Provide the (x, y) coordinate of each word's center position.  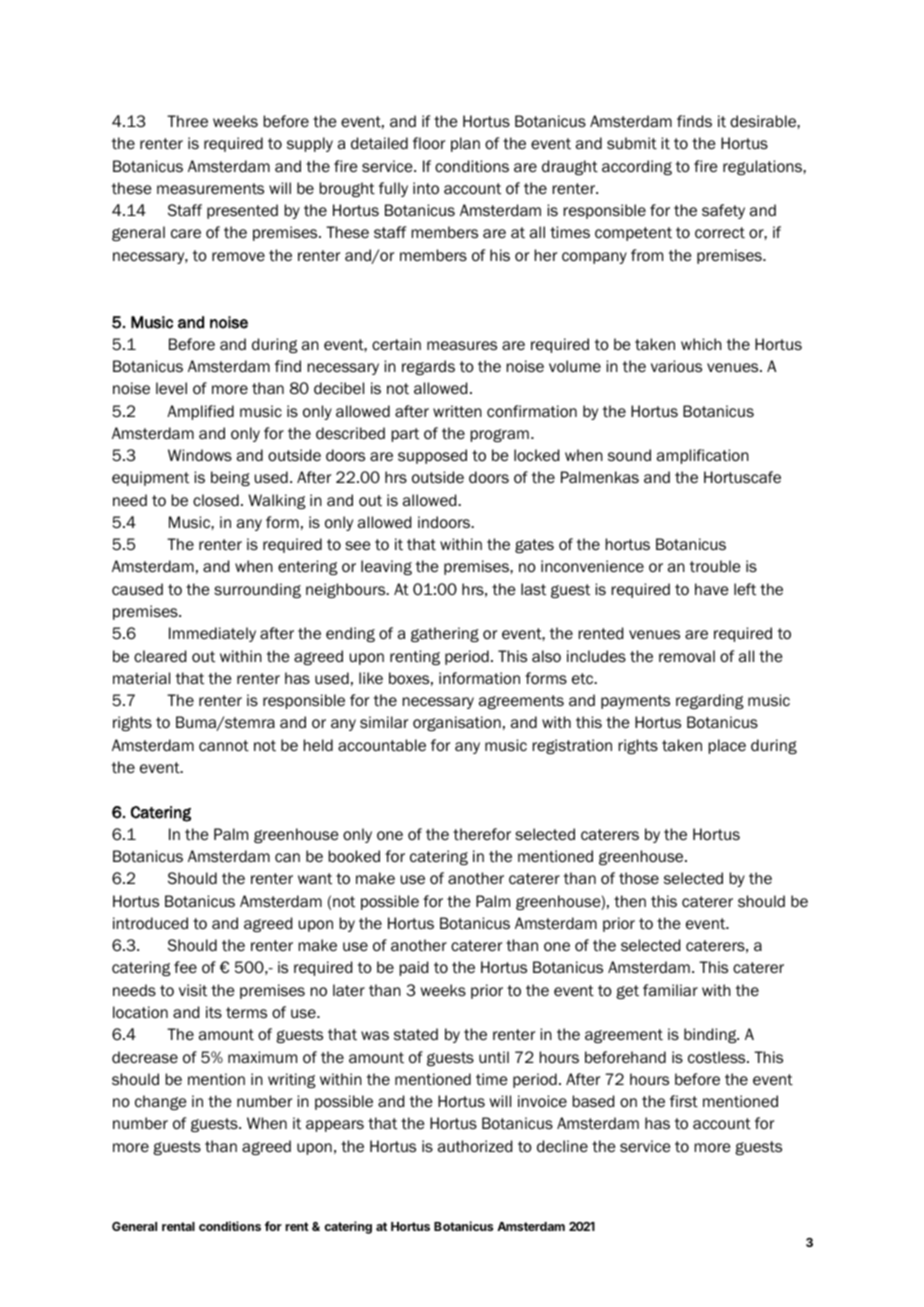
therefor (482, 834)
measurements (210, 189)
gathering (445, 634)
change (161, 1102)
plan (465, 144)
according (637, 167)
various (676, 366)
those (639, 878)
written (457, 411)
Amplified (200, 412)
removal (687, 656)
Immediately (212, 634)
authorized (475, 1146)
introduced (150, 923)
